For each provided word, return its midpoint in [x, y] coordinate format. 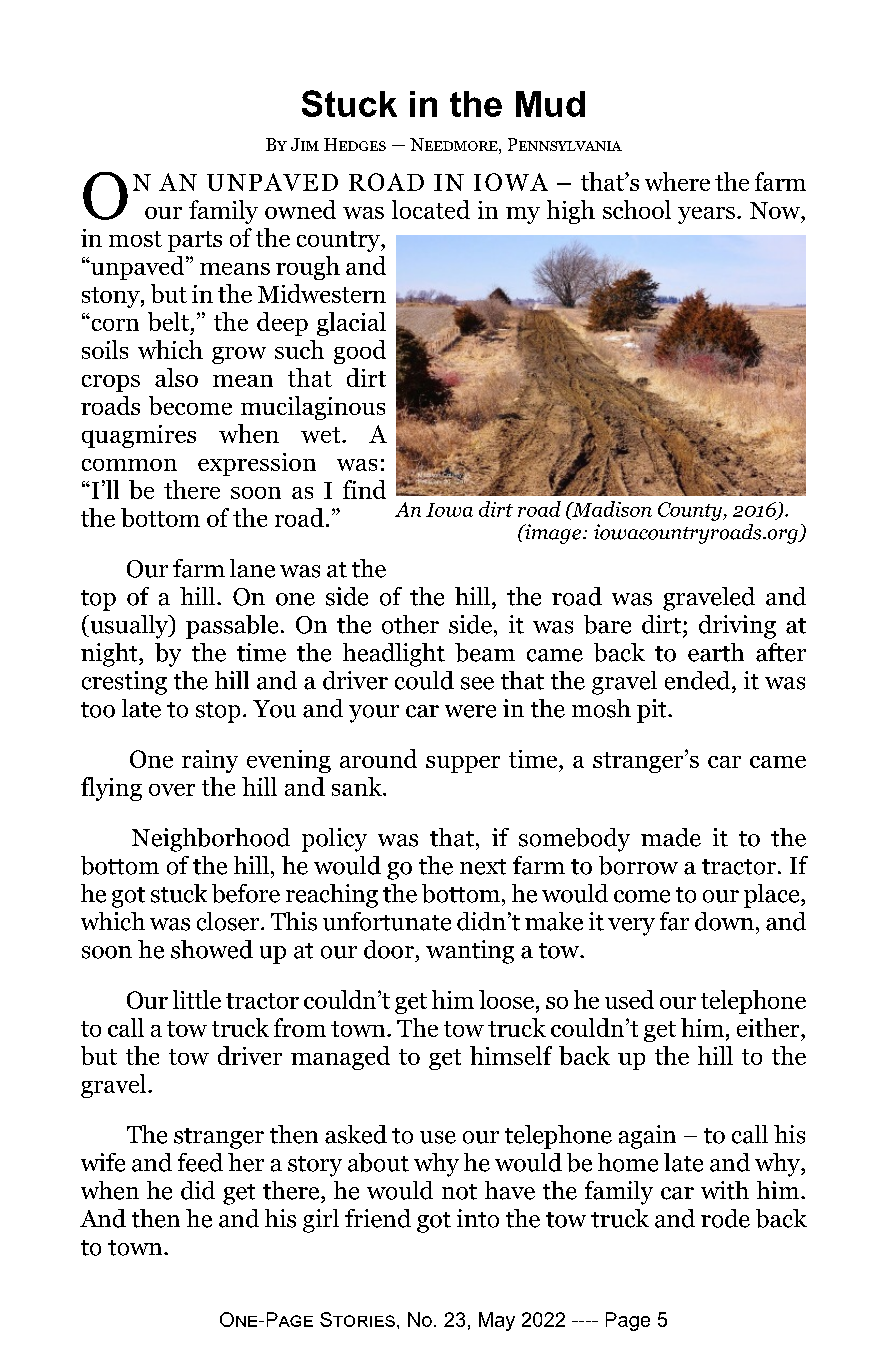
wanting [470, 952]
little [197, 999]
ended [699, 680]
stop [218, 712]
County [691, 511]
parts [195, 241]
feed [200, 1162]
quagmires [139, 436]
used [629, 999]
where [677, 181]
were [470, 711]
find [364, 489]
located [431, 209]
